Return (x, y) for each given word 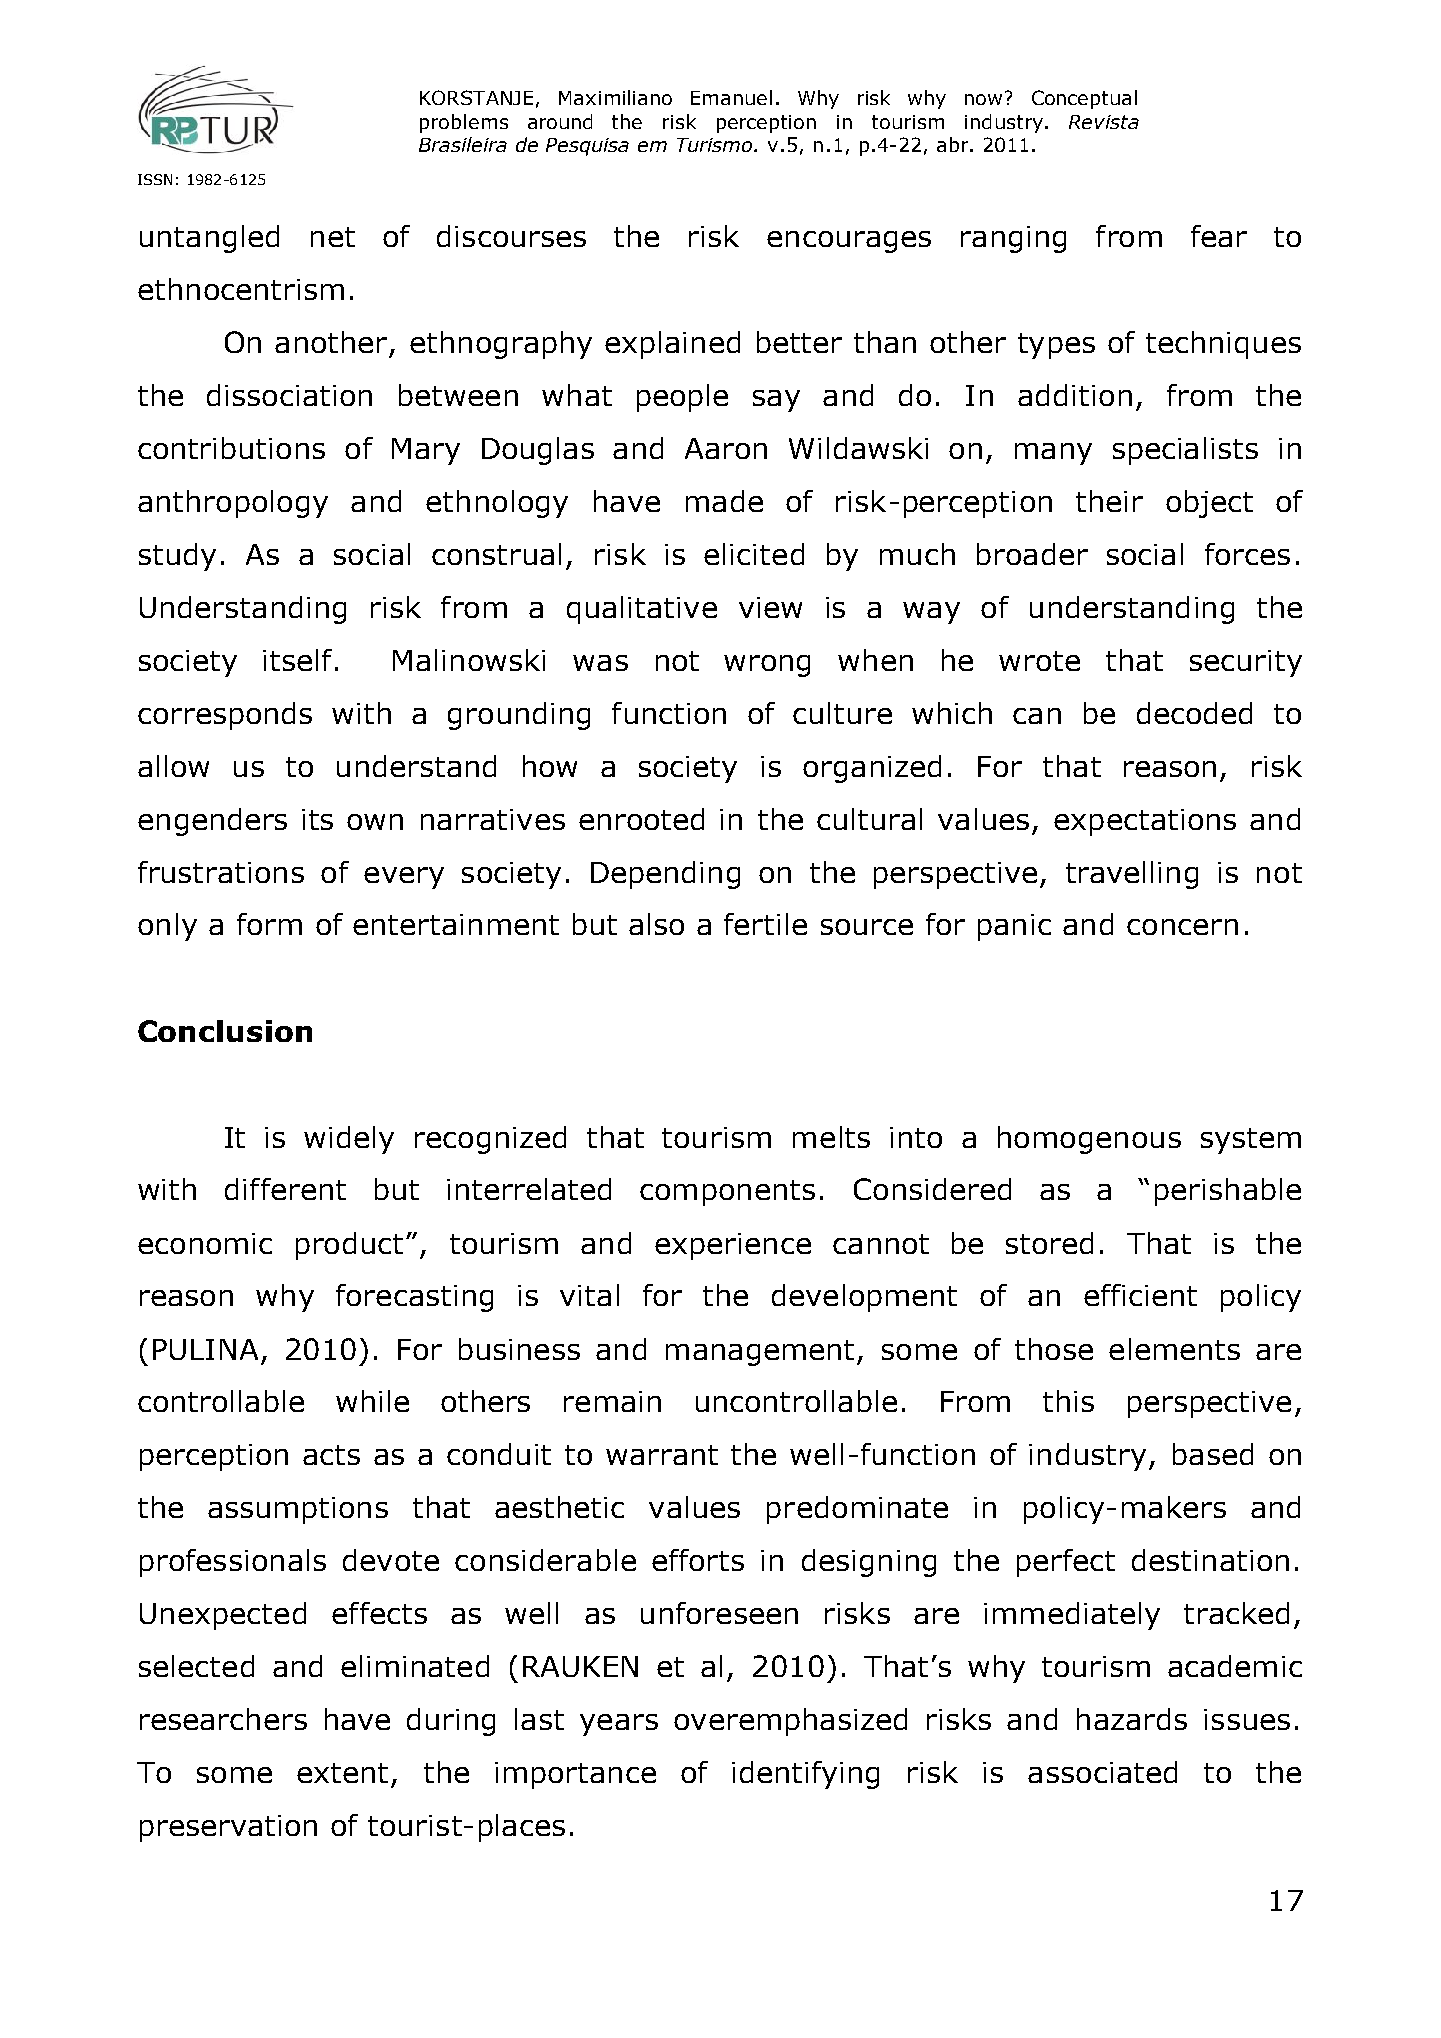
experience (733, 1246)
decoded (1194, 713)
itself (297, 660)
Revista (1104, 122)
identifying (805, 1775)
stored (1049, 1243)
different (285, 1189)
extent (342, 1773)
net (333, 237)
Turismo (716, 145)
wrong (767, 666)
